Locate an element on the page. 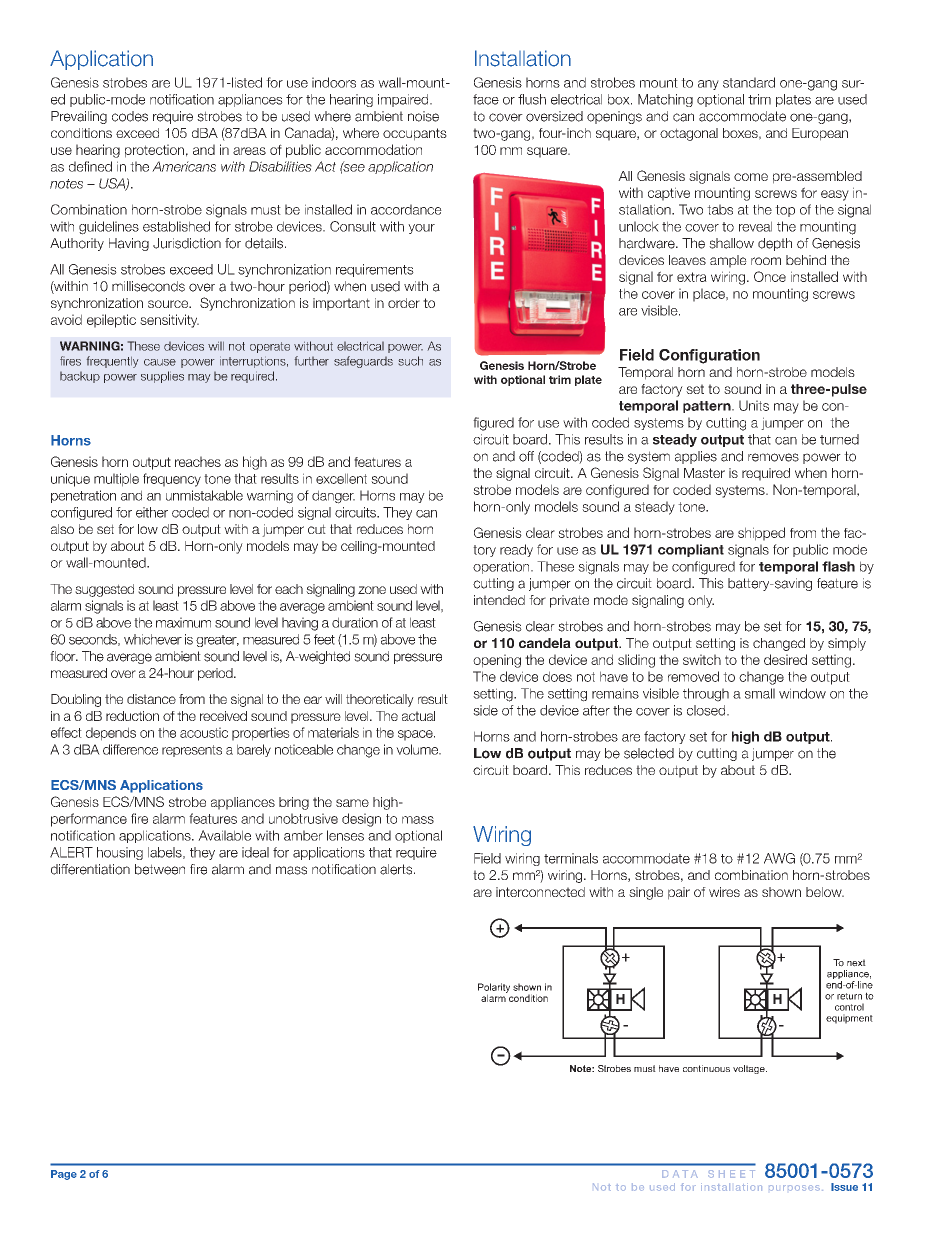  Page is located at coordinates (64, 1175).
